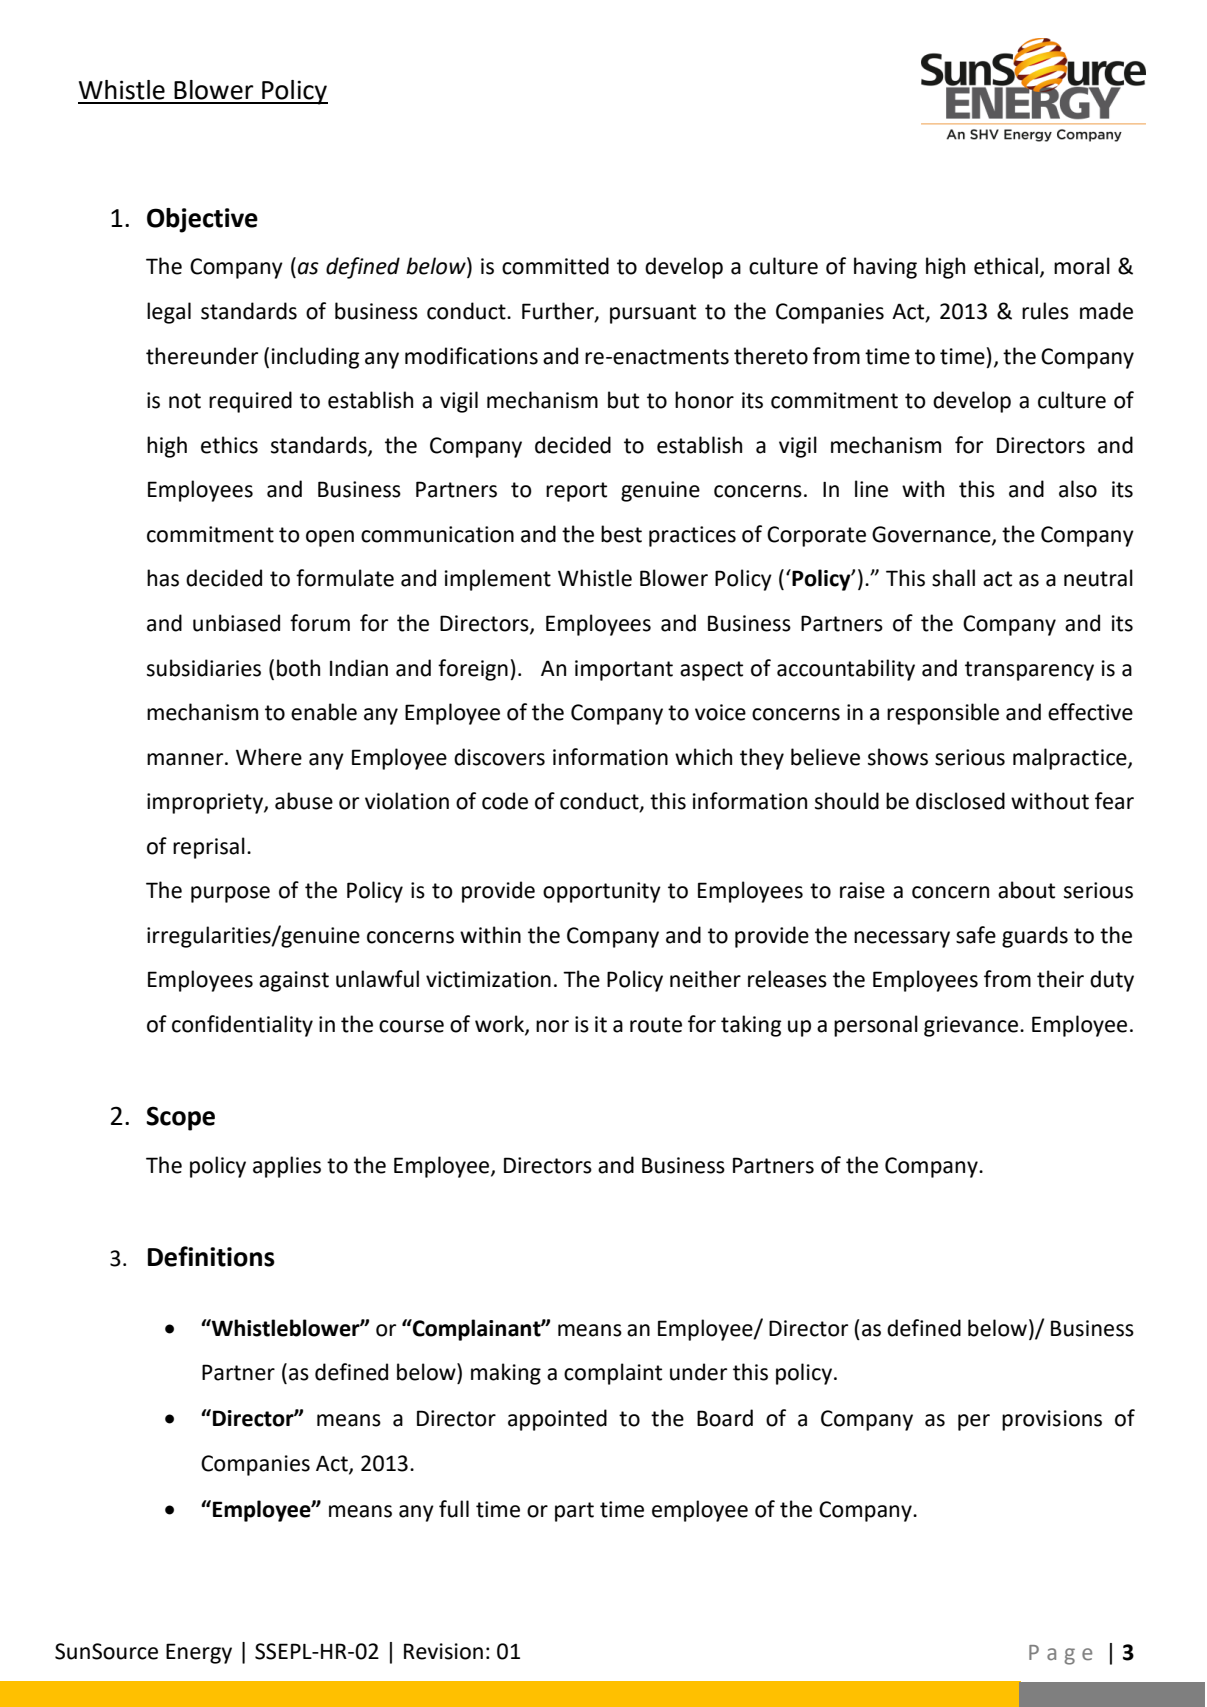 The height and width of the document is (1707, 1207). I want to click on Definitions, so click(211, 1256).
